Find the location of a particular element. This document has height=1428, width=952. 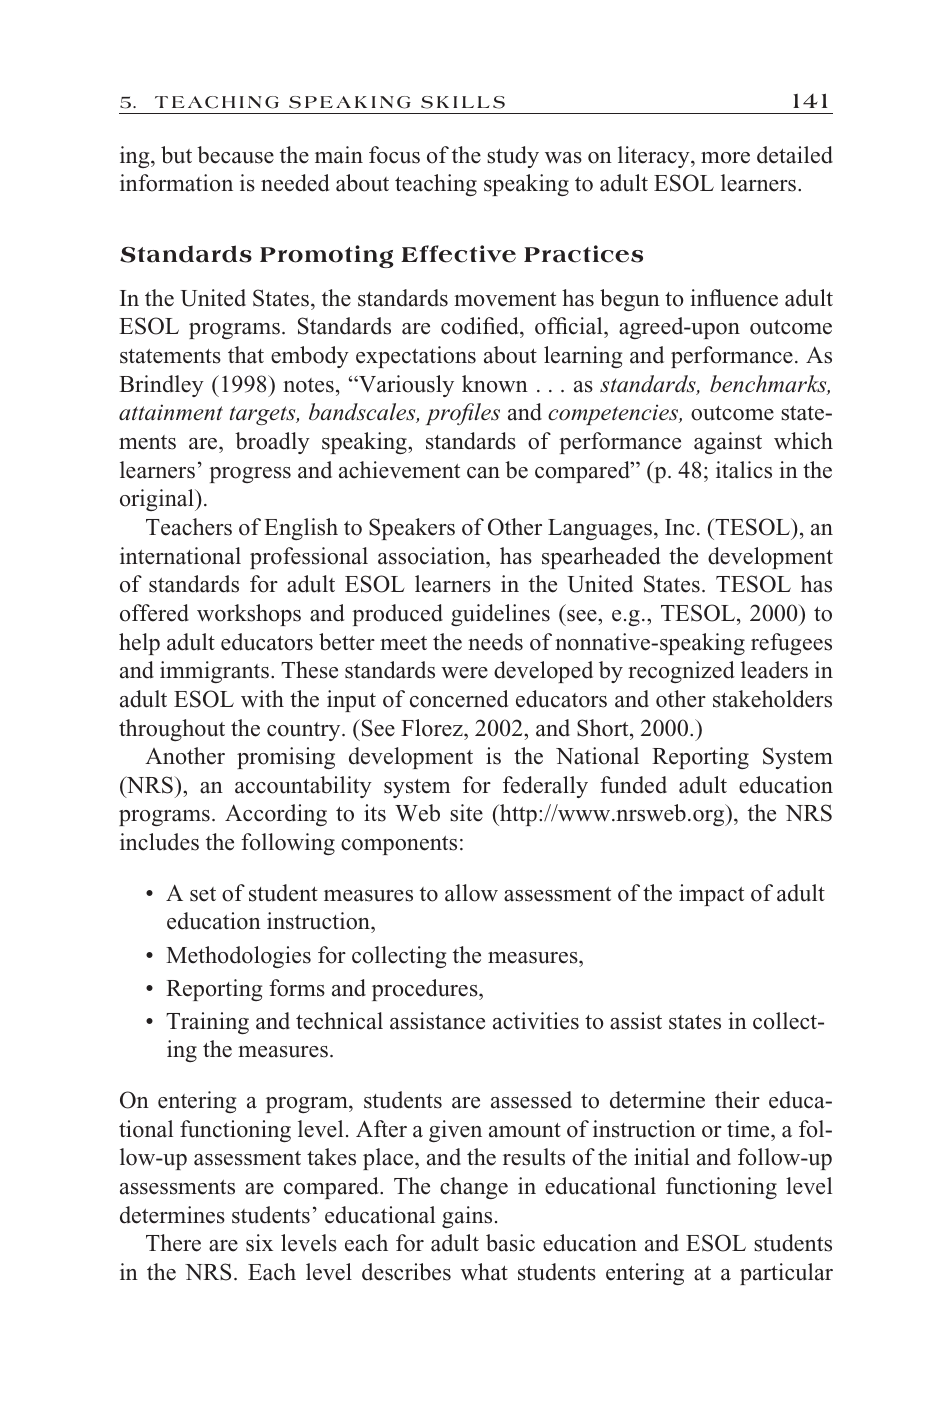

stakeholders is located at coordinates (772, 699).
